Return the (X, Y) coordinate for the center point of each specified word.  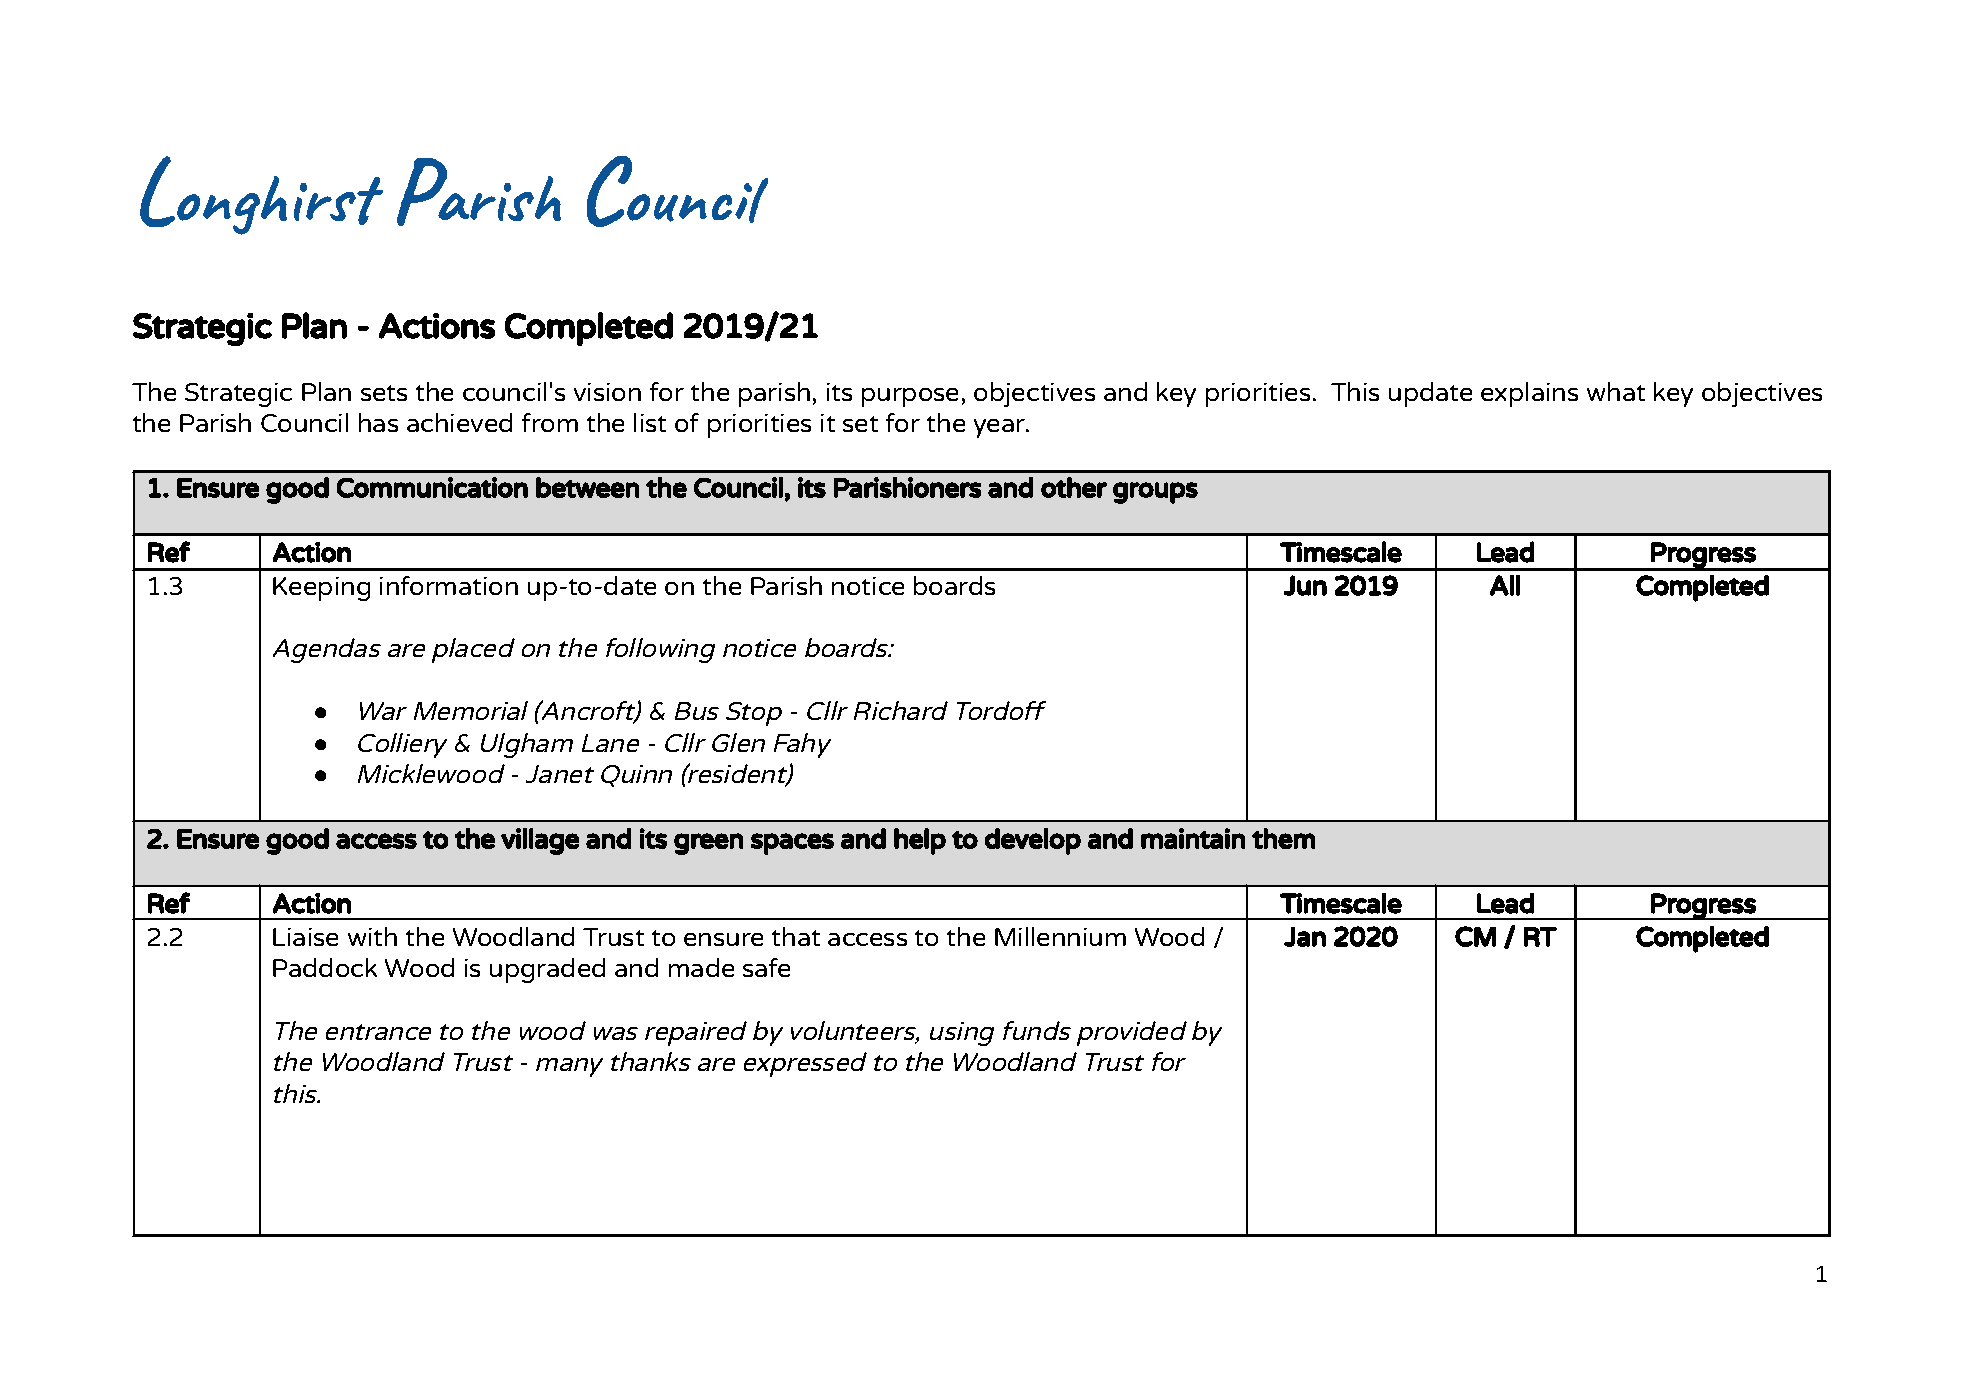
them (1283, 838)
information (449, 585)
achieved (459, 422)
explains (1529, 394)
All (1505, 585)
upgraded (547, 970)
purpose (910, 397)
